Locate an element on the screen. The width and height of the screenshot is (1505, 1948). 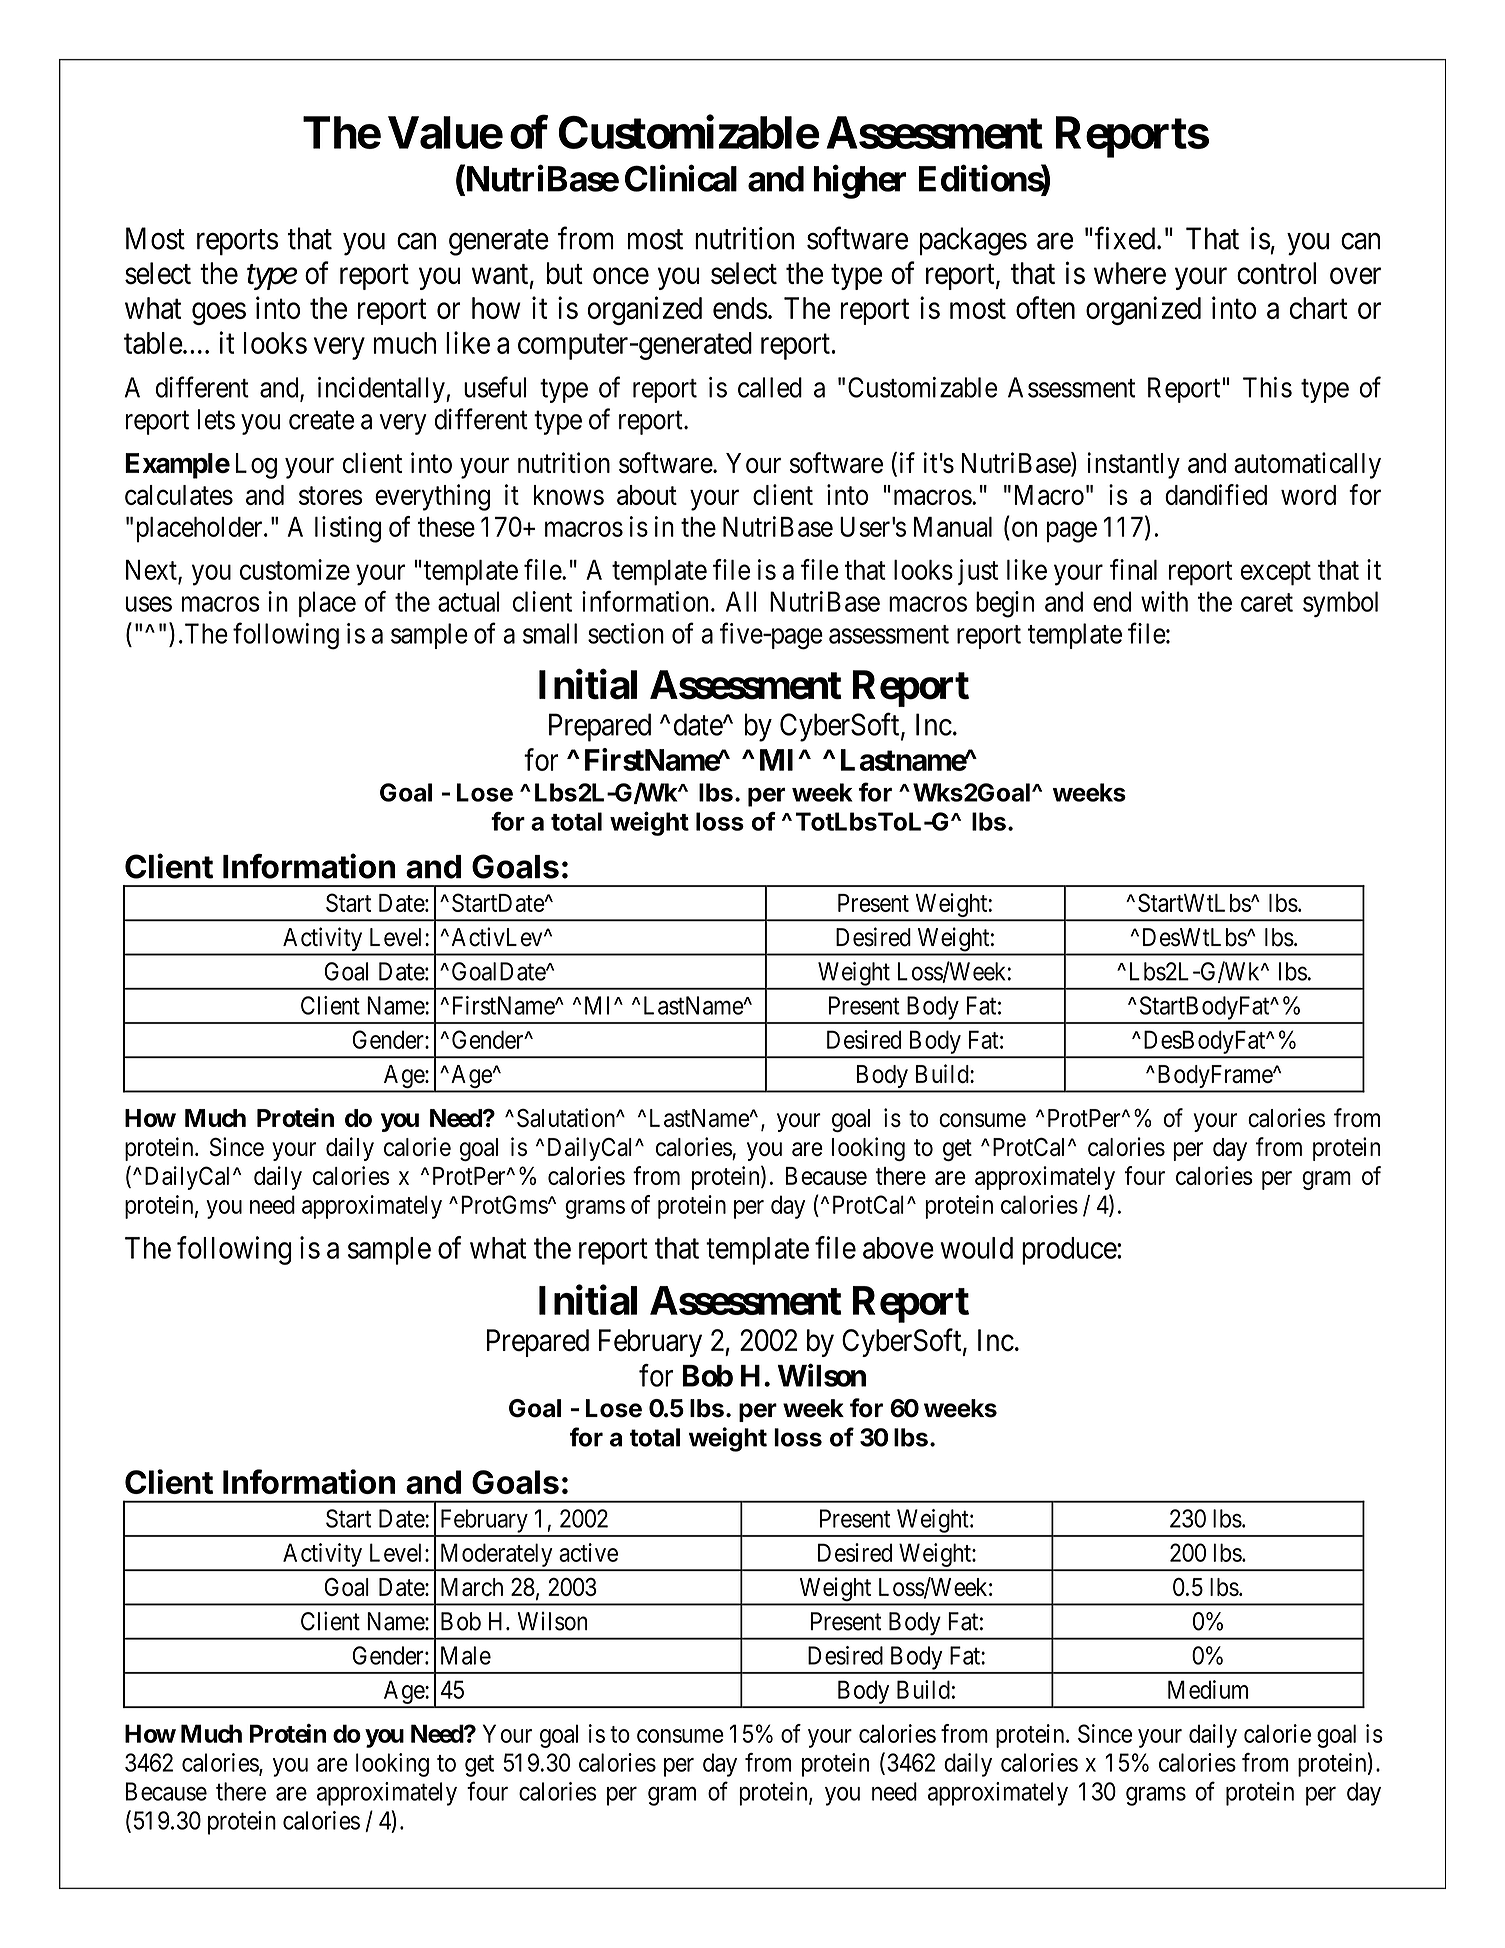
Medium is located at coordinates (1208, 1689).
